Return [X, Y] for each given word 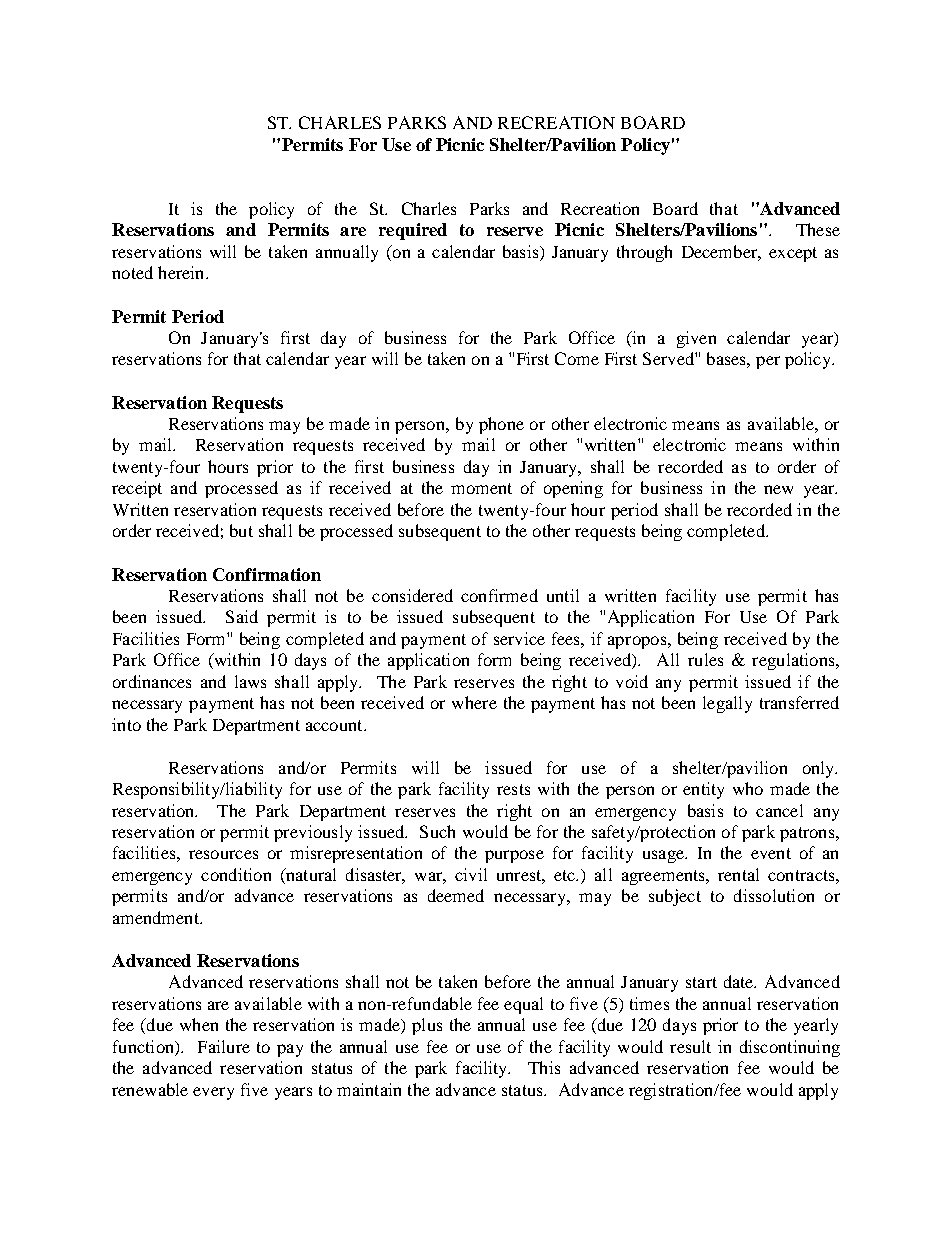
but [241, 530]
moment [481, 488]
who [748, 788]
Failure [224, 1046]
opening [573, 489]
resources [223, 854]
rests [513, 789]
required [413, 231]
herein [182, 272]
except [793, 254]
